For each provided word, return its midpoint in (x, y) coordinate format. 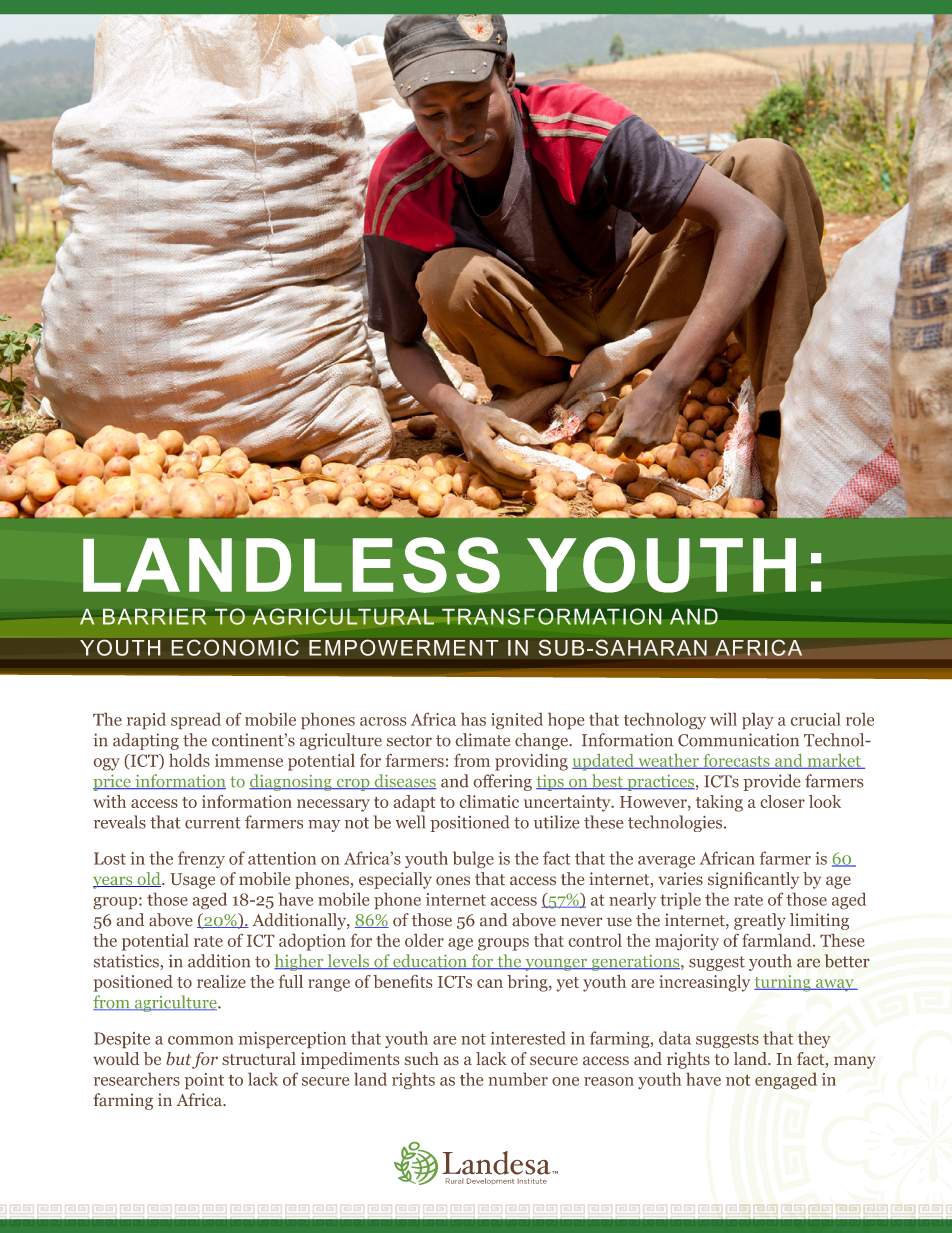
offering (503, 782)
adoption (312, 942)
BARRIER (154, 617)
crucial (816, 719)
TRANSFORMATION (552, 616)
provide (772, 782)
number (518, 1079)
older (424, 940)
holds (189, 760)
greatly (760, 921)
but (178, 1058)
